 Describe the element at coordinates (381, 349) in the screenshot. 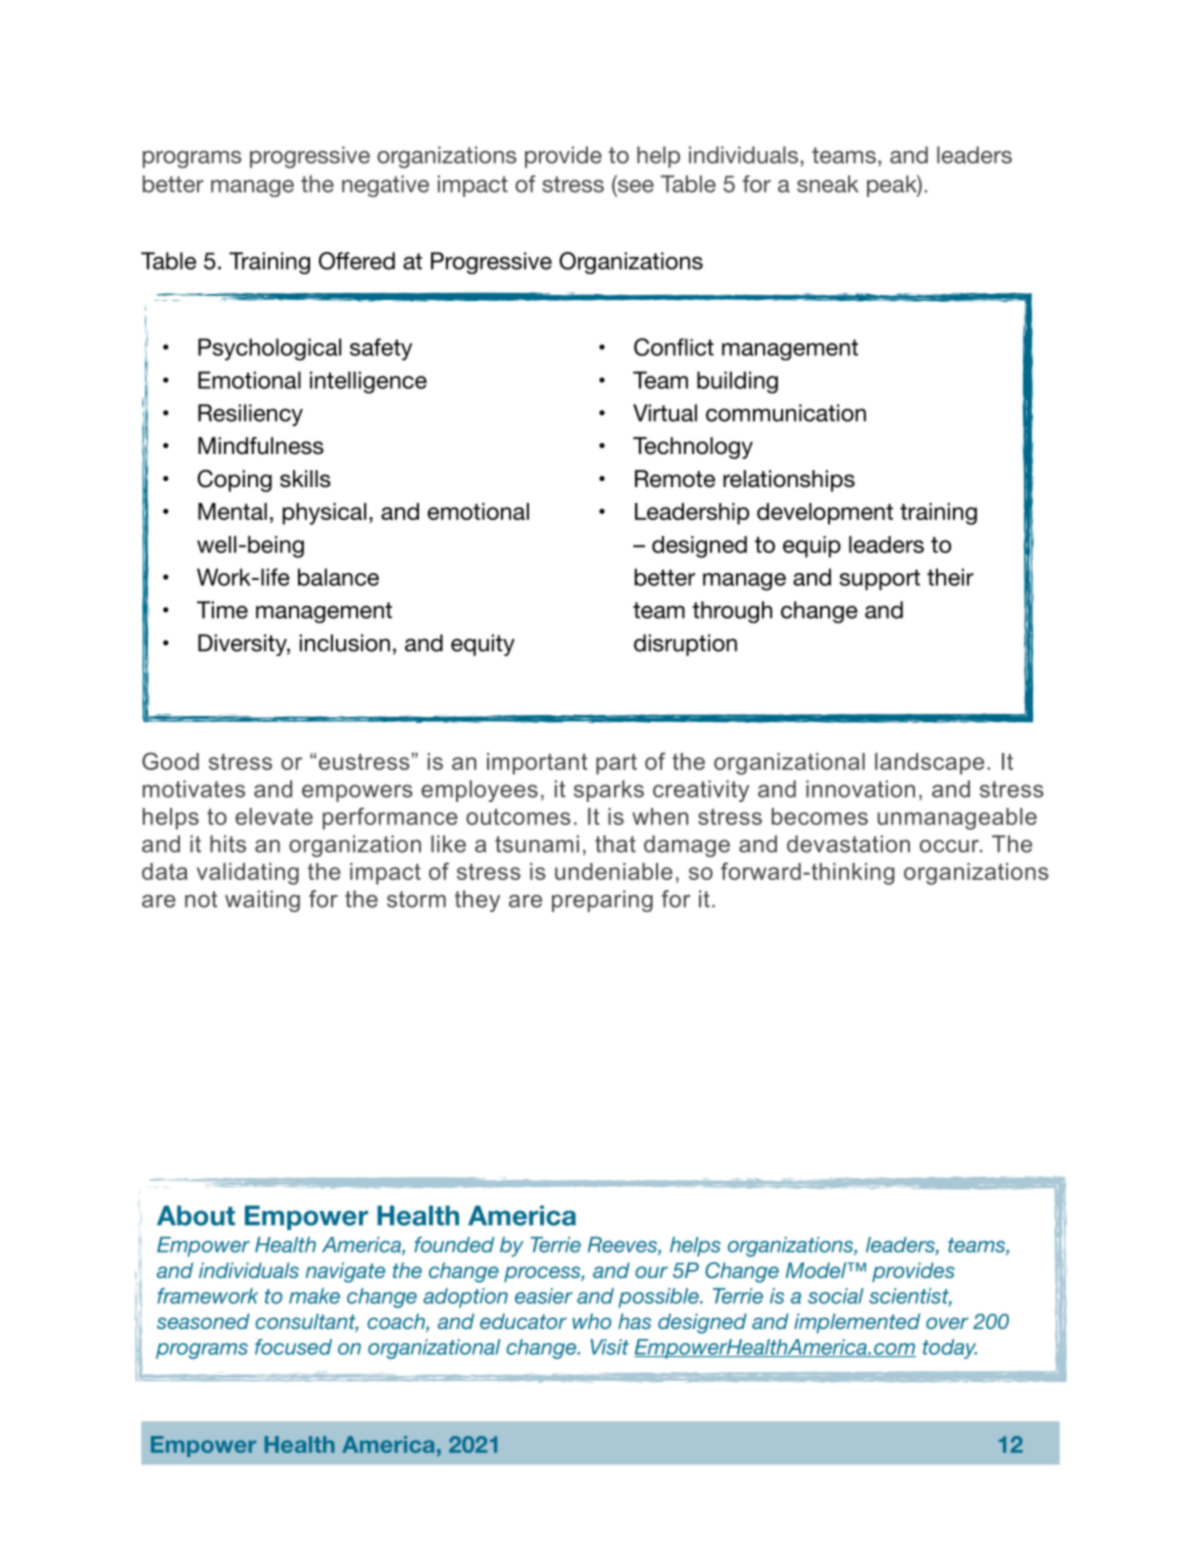

I see `safety` at that location.
